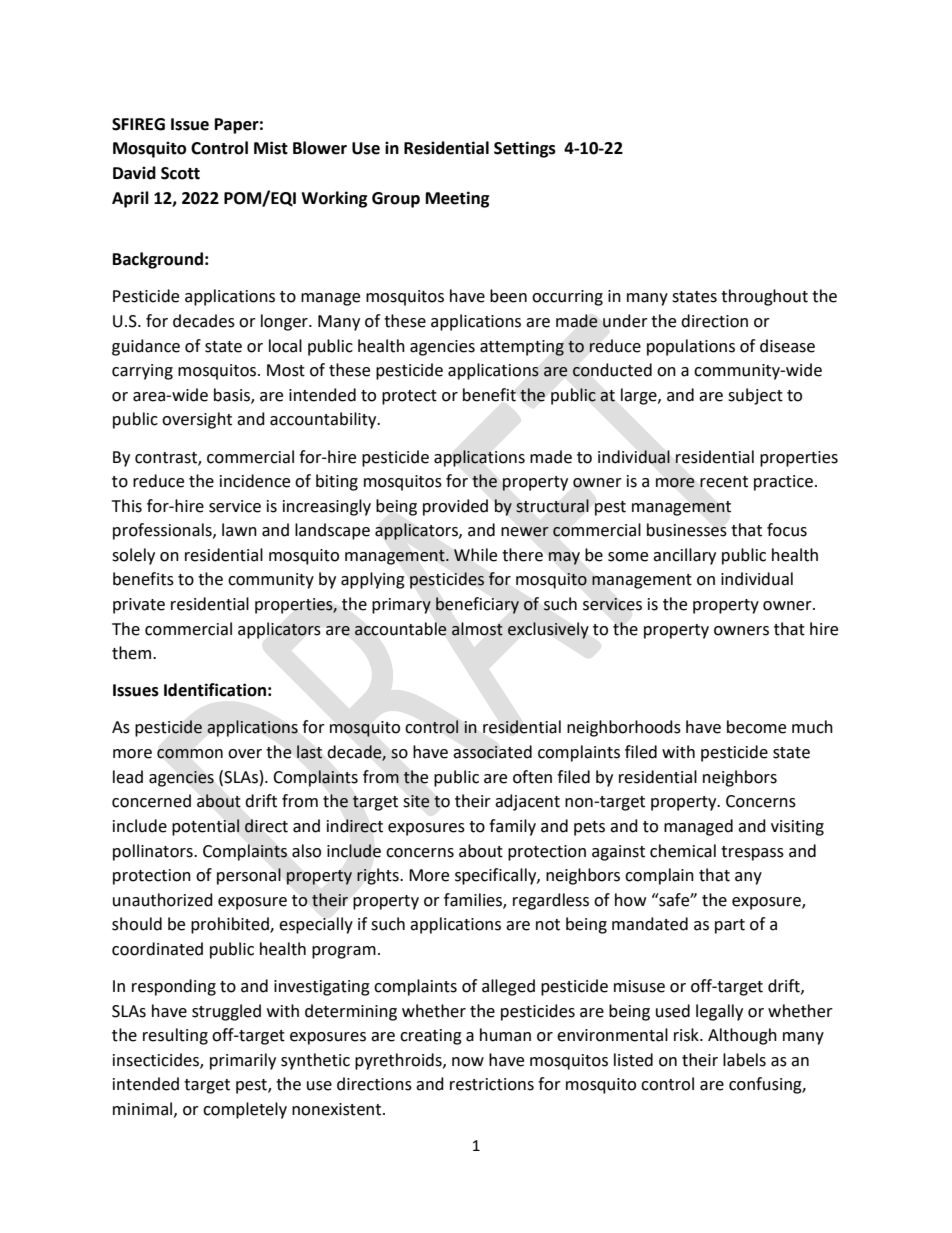 This document has height=1233, width=952. What do you see at coordinates (190, 754) in the document?
I see `common` at bounding box center [190, 754].
